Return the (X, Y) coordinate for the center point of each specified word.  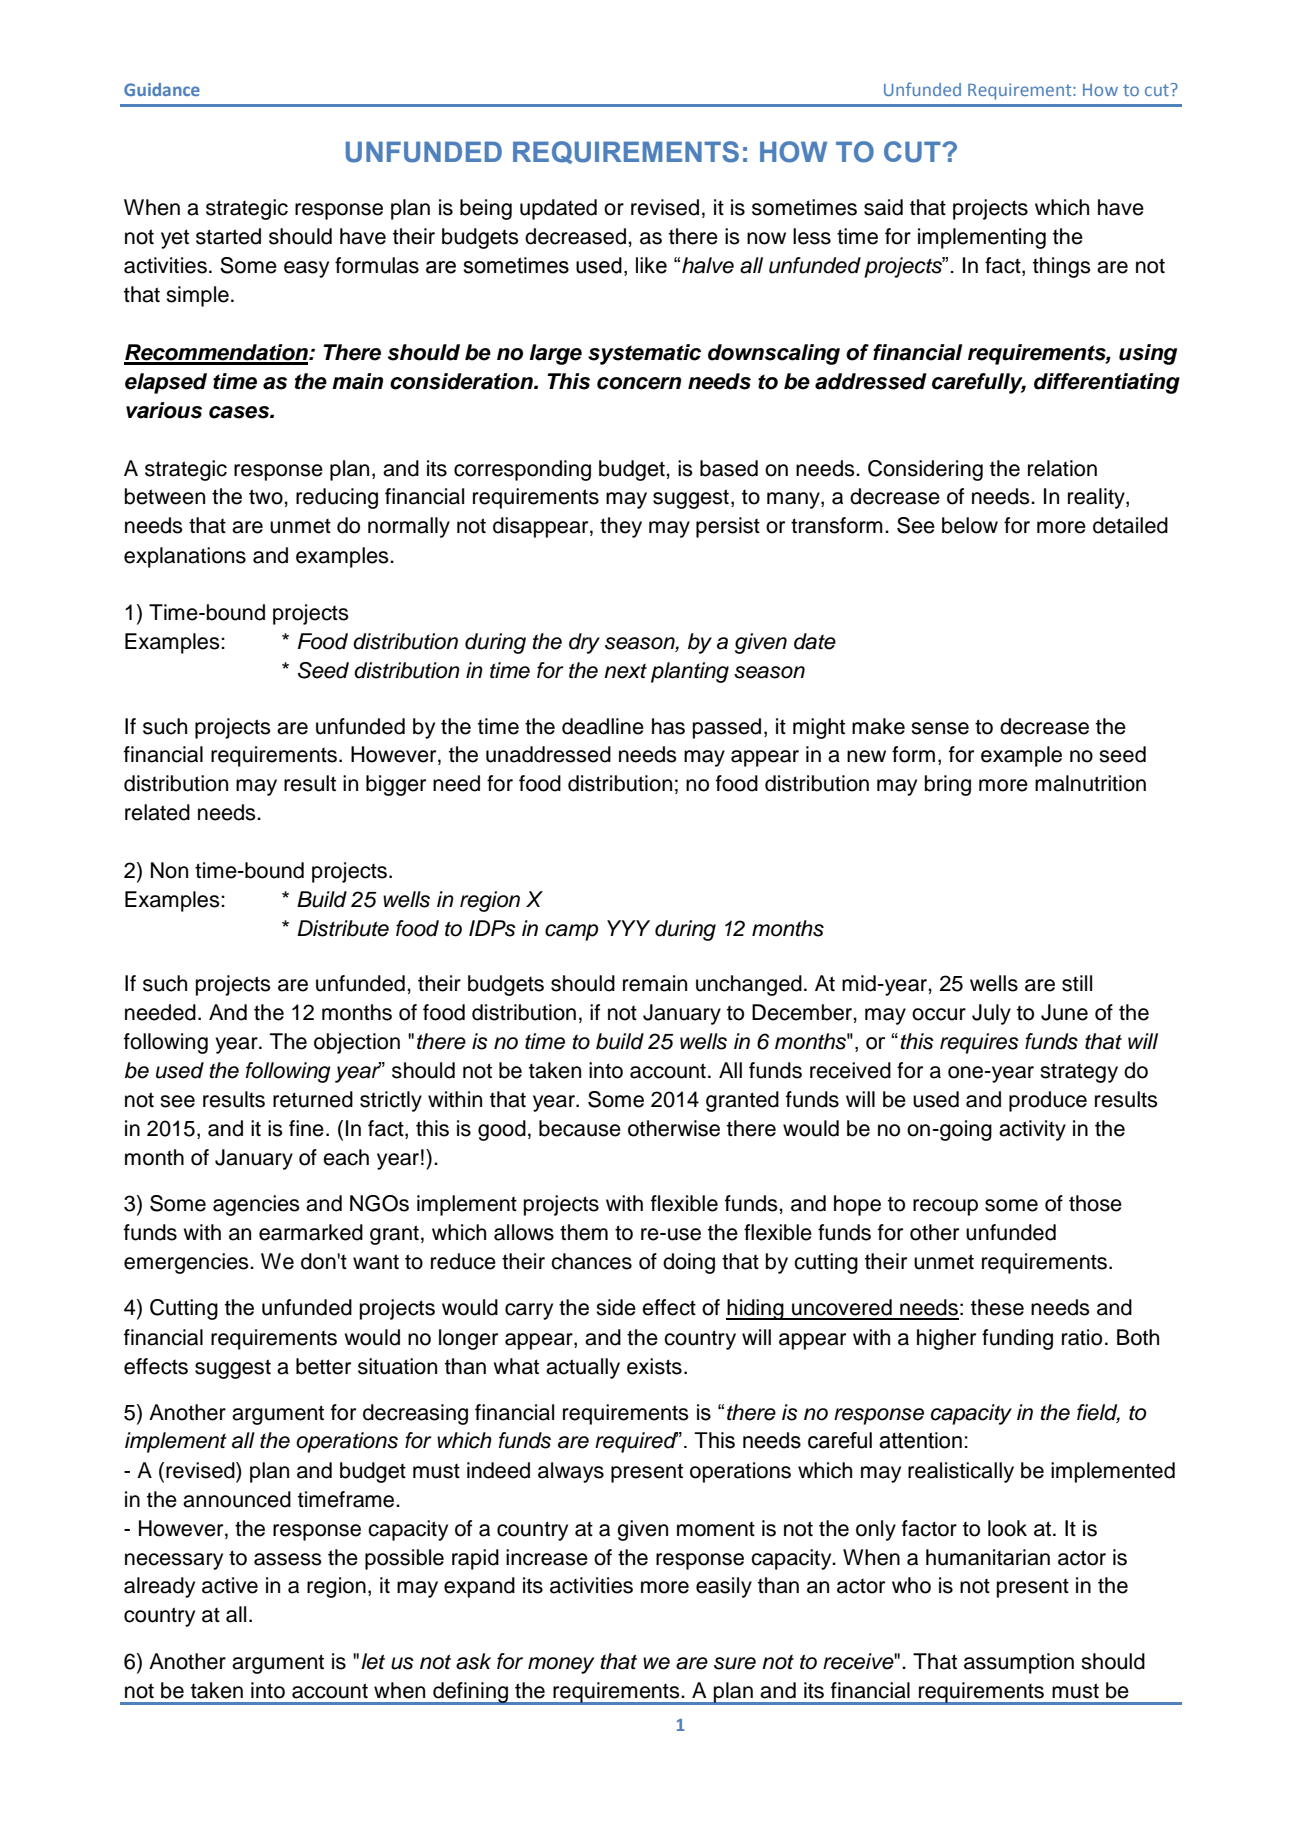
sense (940, 728)
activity (1032, 1130)
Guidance (162, 89)
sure (735, 1663)
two (267, 497)
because (580, 1128)
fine (306, 1128)
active (230, 1585)
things (1062, 267)
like (651, 265)
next (625, 671)
